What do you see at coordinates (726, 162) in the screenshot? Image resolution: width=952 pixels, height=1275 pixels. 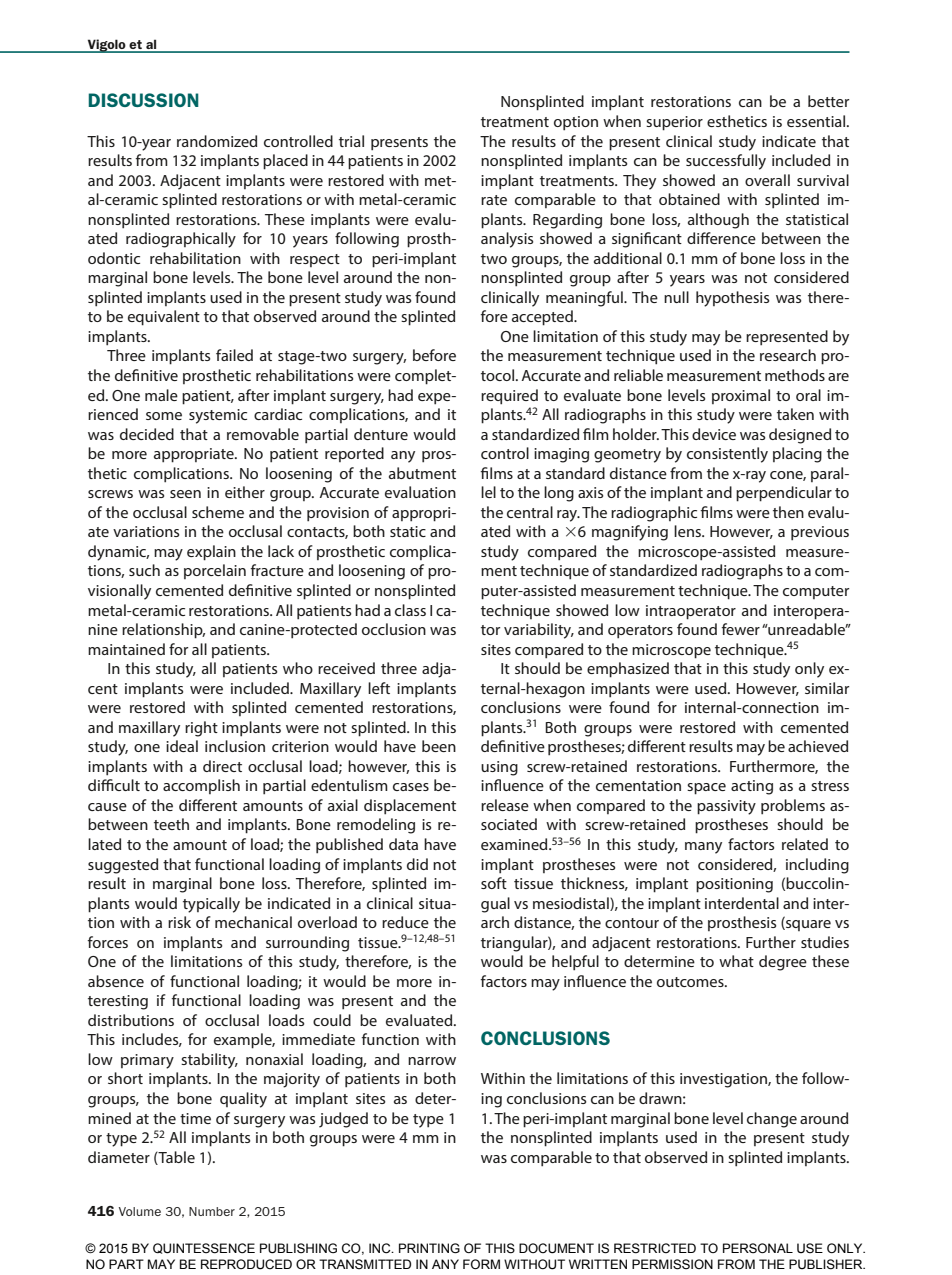 I see `successfully` at bounding box center [726, 162].
